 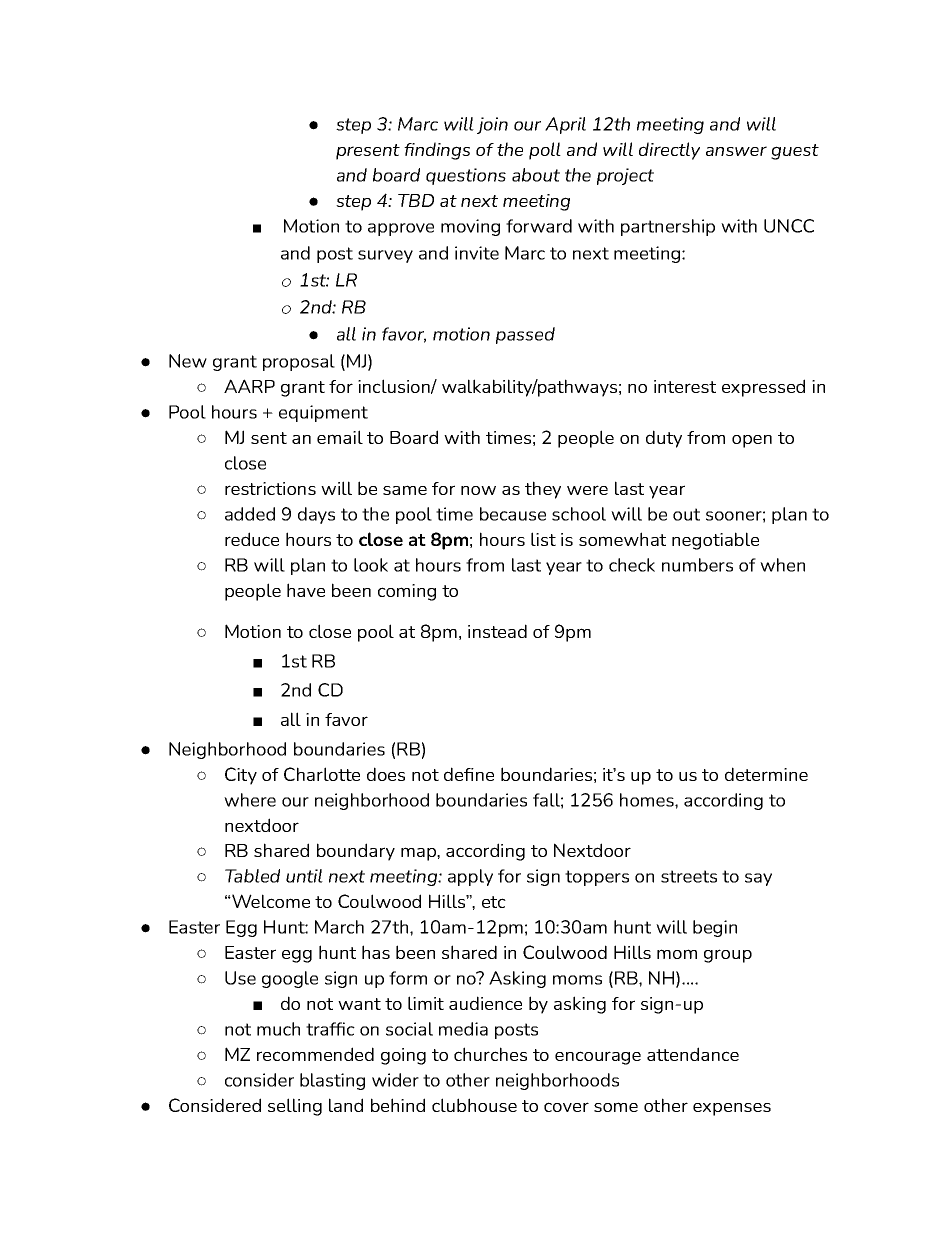 What do you see at coordinates (697, 565) in the screenshot?
I see `numbers` at bounding box center [697, 565].
